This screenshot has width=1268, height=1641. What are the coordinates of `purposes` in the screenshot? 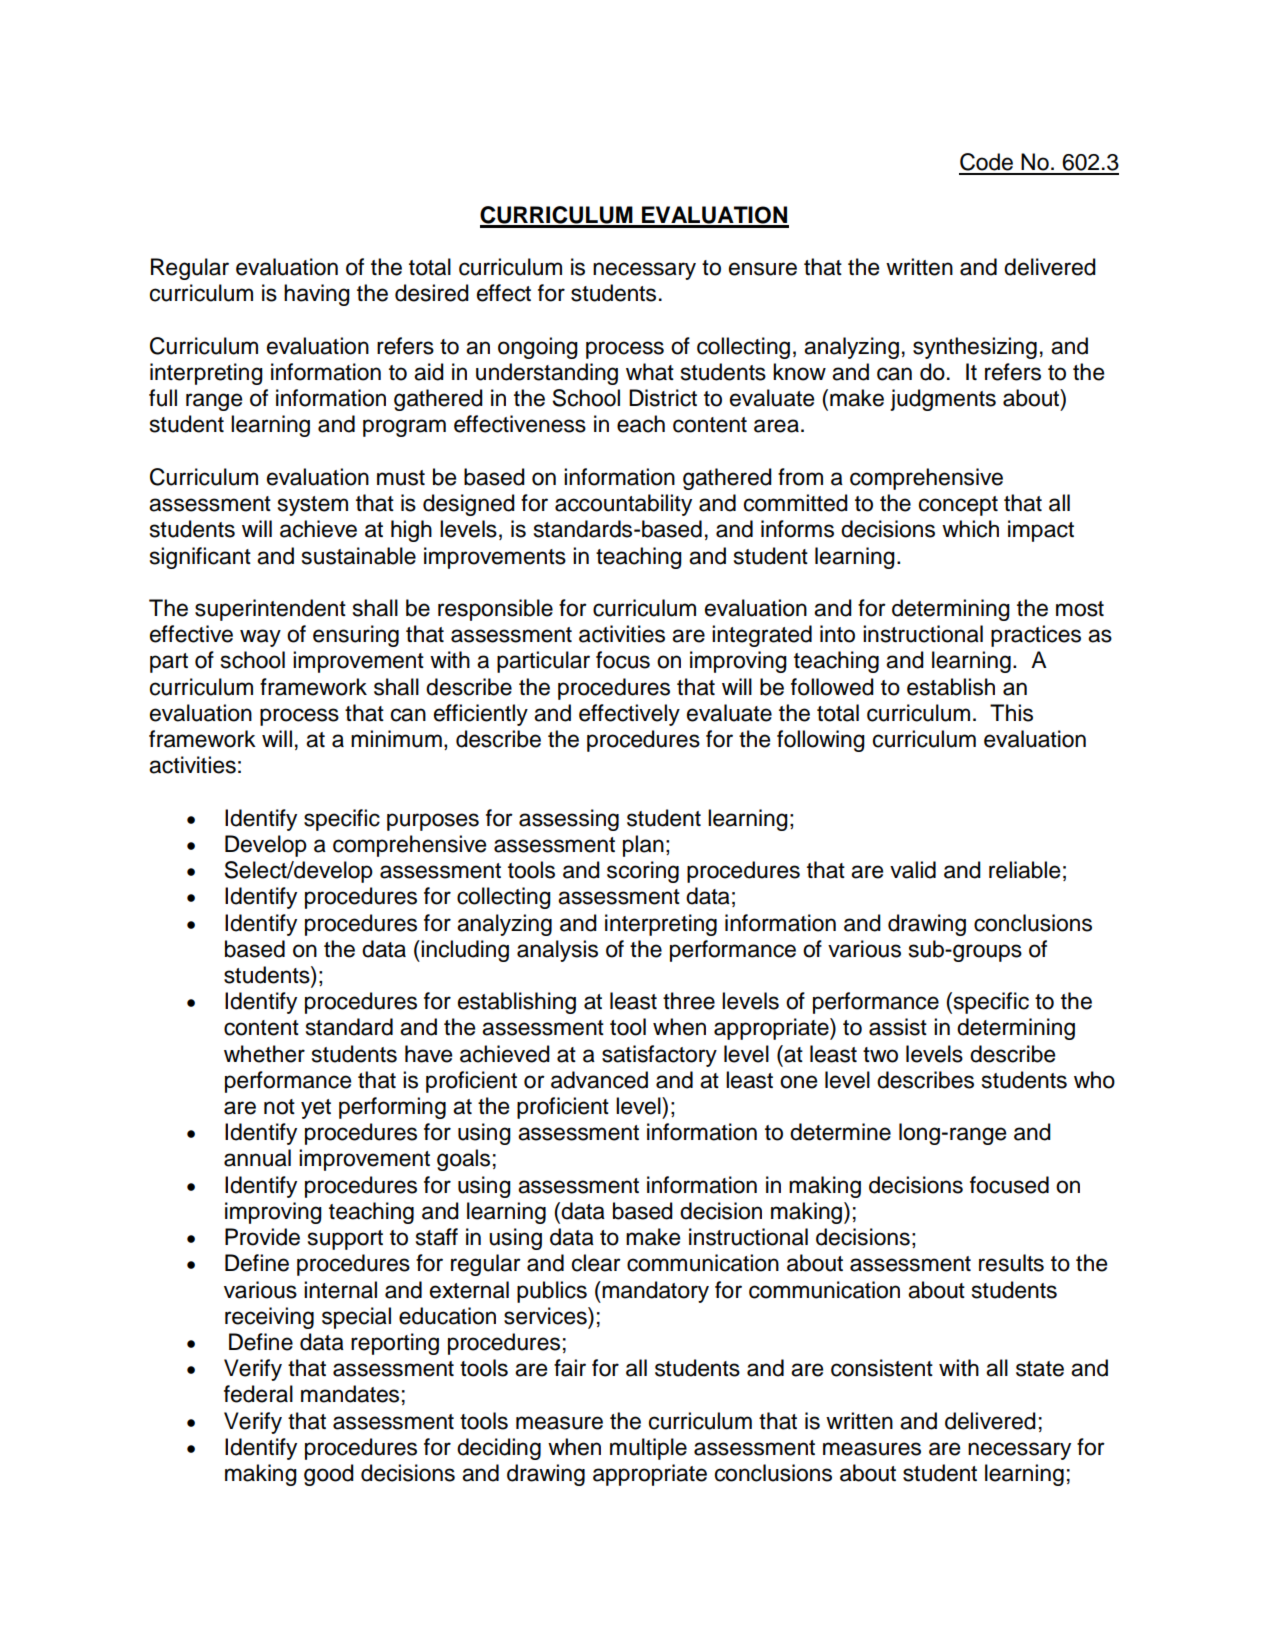 It's located at (433, 822).
